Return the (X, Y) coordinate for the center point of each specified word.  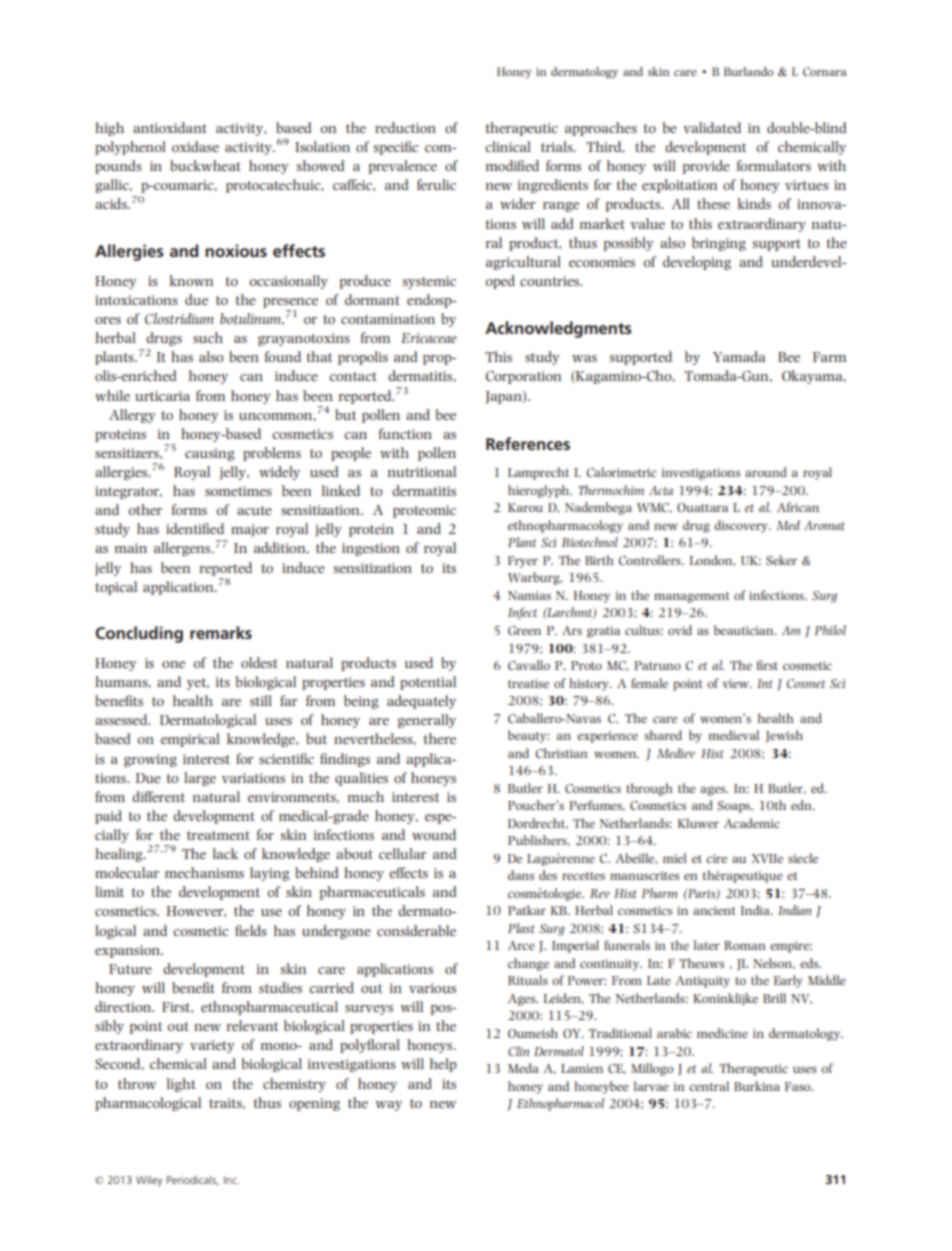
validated (712, 127)
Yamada (739, 356)
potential (428, 683)
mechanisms (204, 872)
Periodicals (193, 1180)
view (737, 683)
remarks (221, 632)
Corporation (523, 377)
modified (512, 165)
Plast (521, 928)
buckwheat (205, 165)
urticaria (162, 396)
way (389, 1106)
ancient (714, 910)
